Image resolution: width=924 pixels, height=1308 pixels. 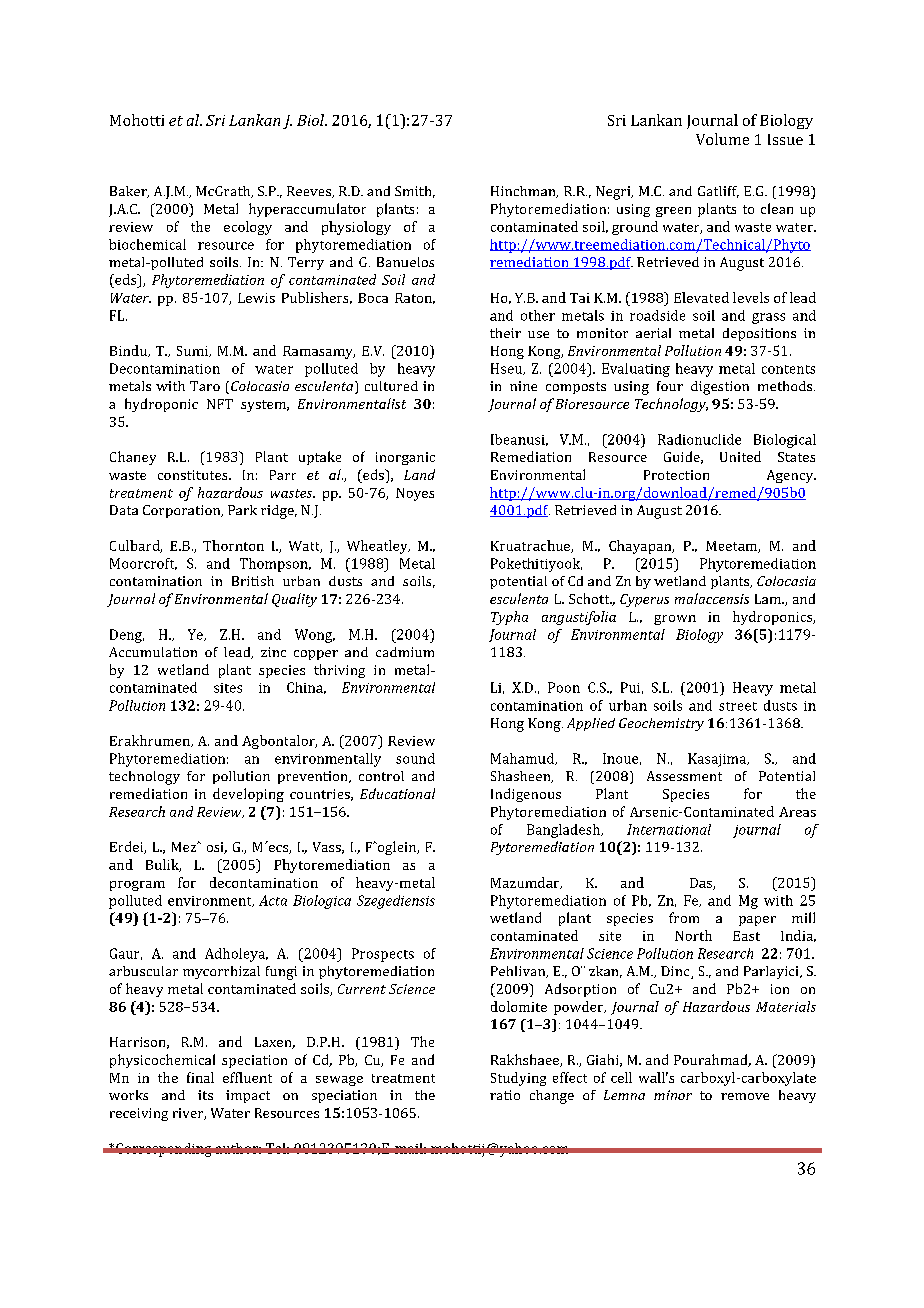 I want to click on final, so click(x=200, y=1077).
